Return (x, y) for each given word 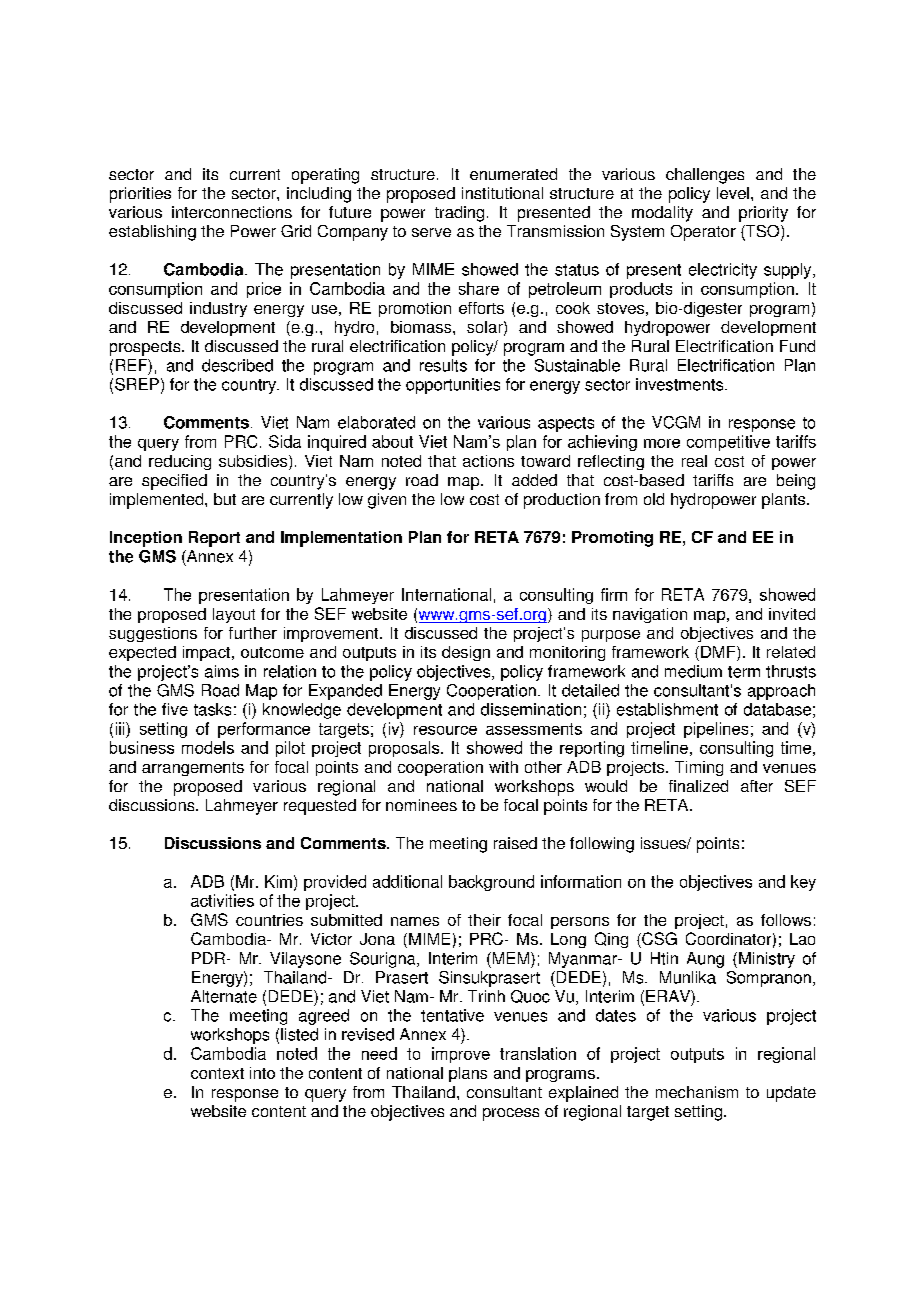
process (511, 1114)
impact (208, 653)
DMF (719, 652)
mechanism (697, 1092)
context (217, 1073)
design (466, 653)
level (733, 193)
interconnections (232, 212)
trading (459, 214)
